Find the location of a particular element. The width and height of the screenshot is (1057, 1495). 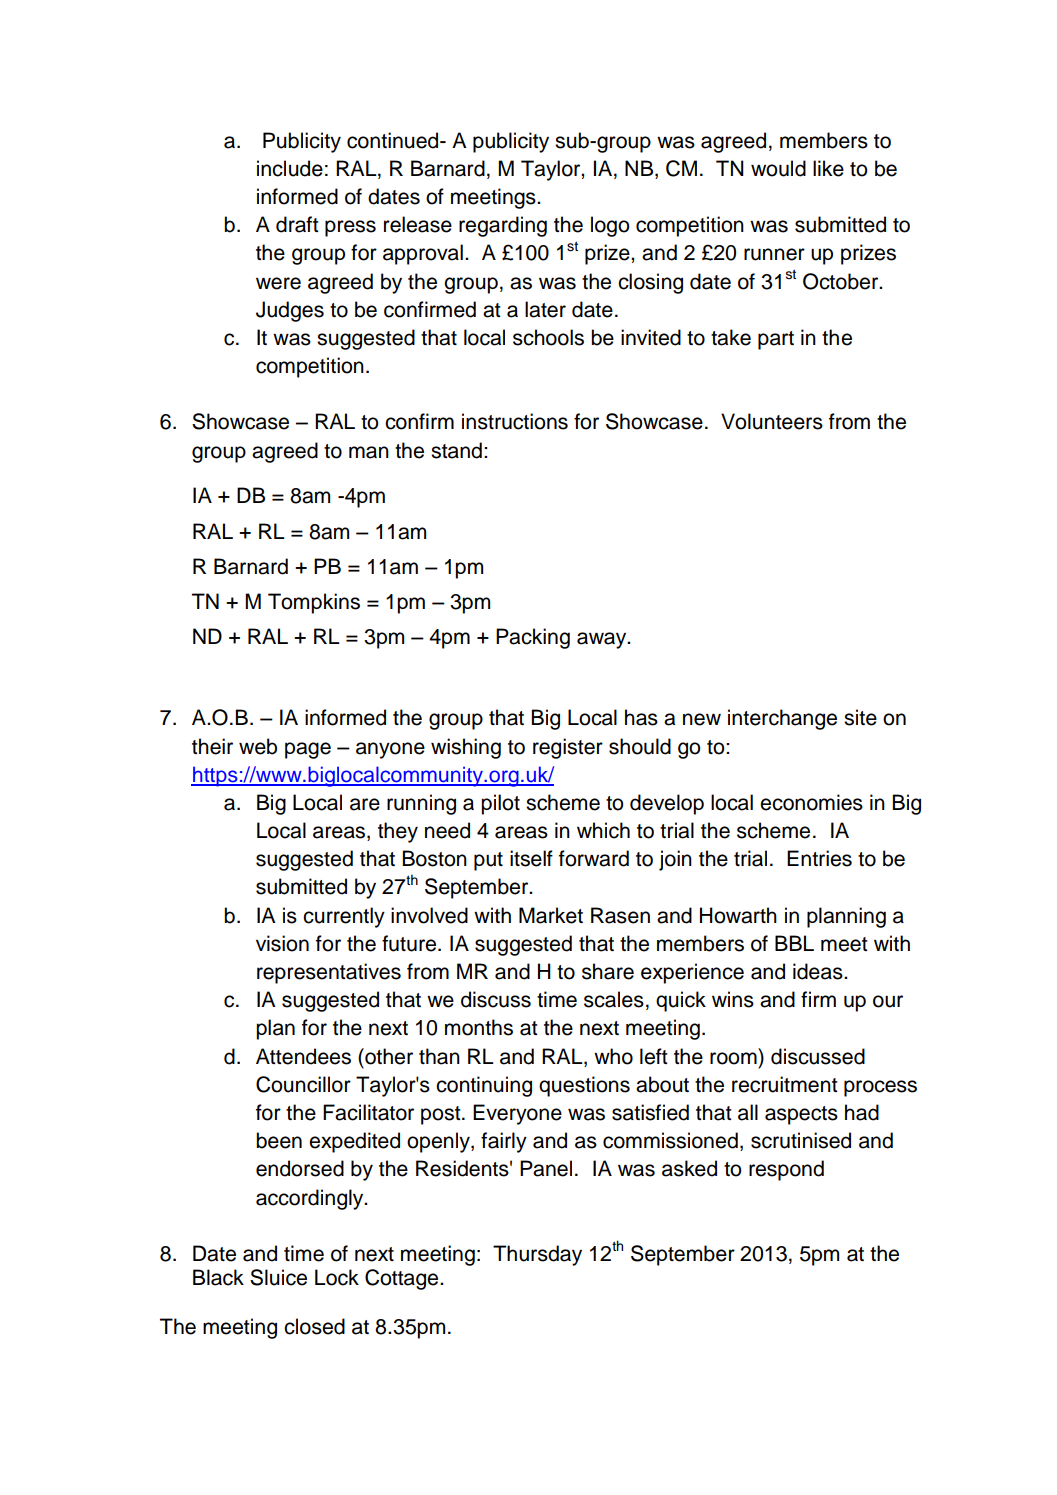

currently is located at coordinates (344, 917).
